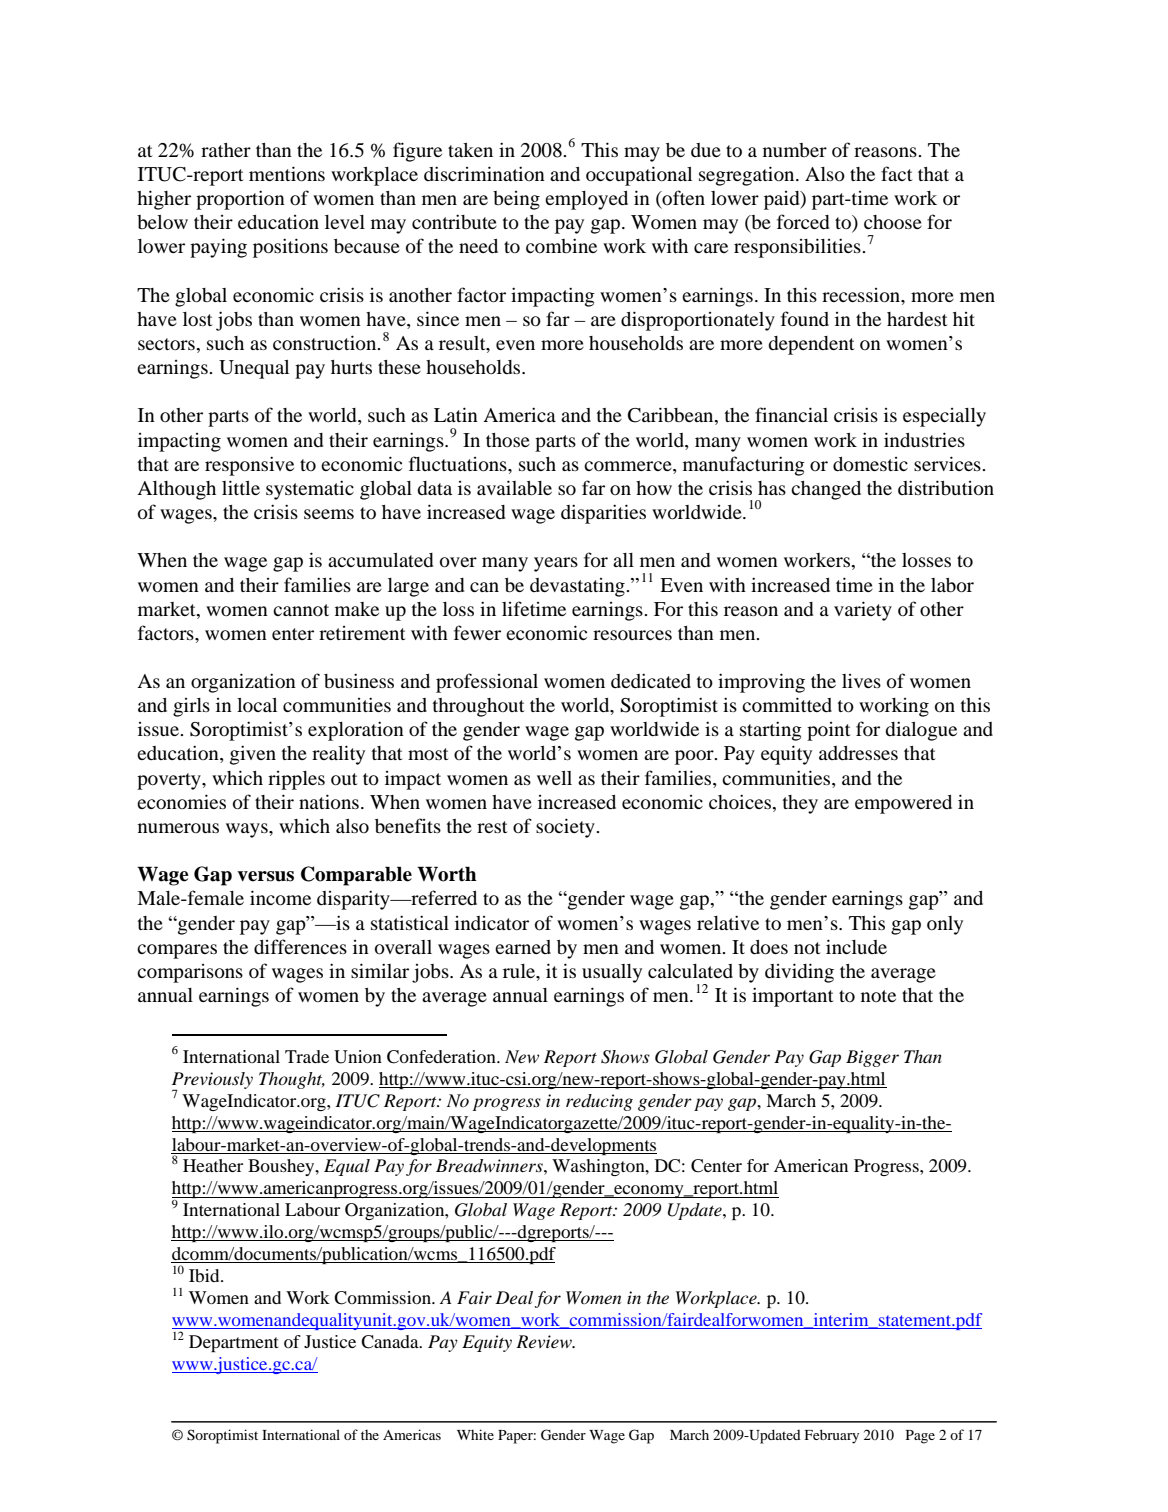 The height and width of the screenshot is (1512, 1168). Describe the element at coordinates (872, 1058) in the screenshot. I see `Bigger` at that location.
